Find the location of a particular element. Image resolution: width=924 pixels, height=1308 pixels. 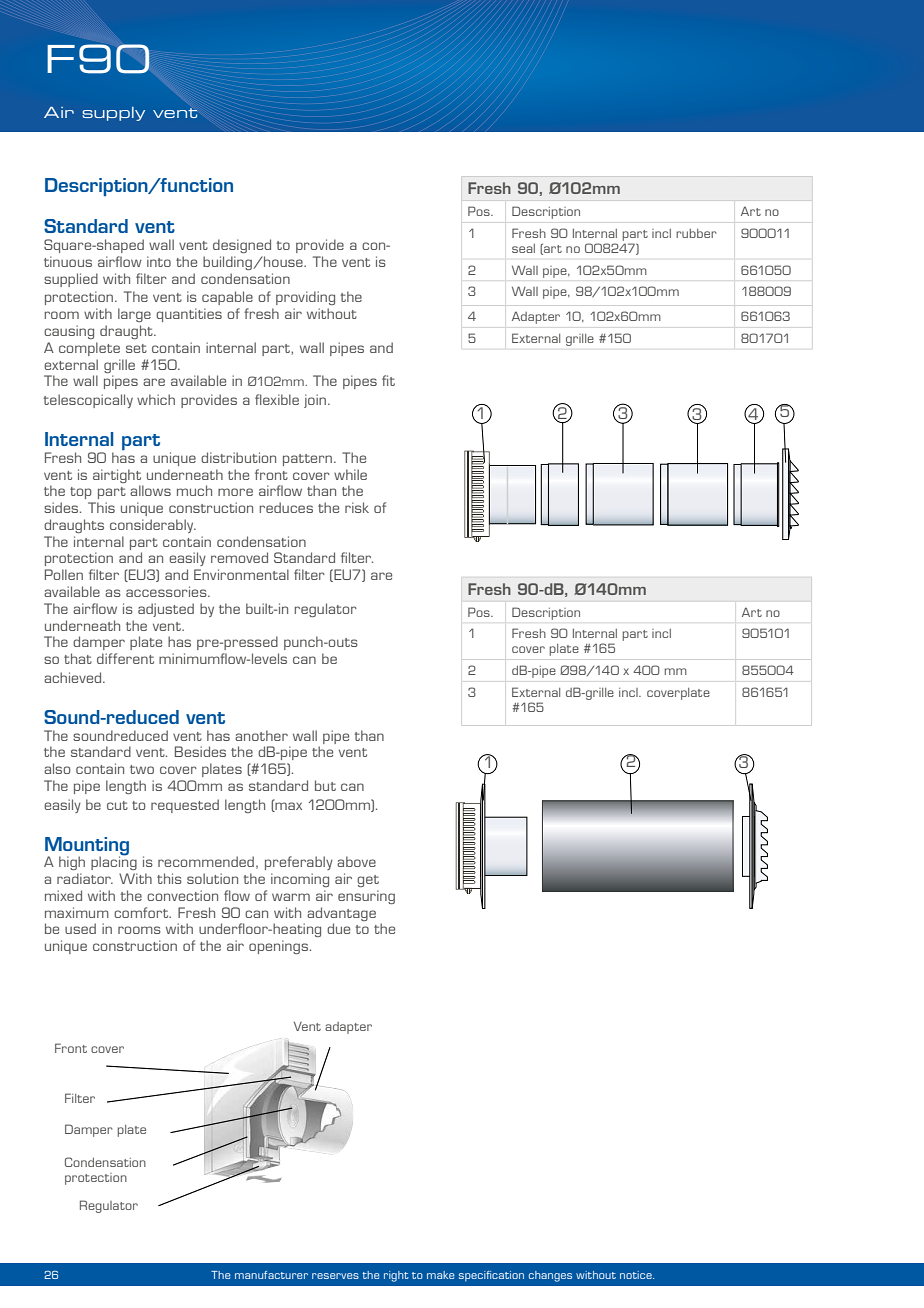

designed is located at coordinates (242, 246).
